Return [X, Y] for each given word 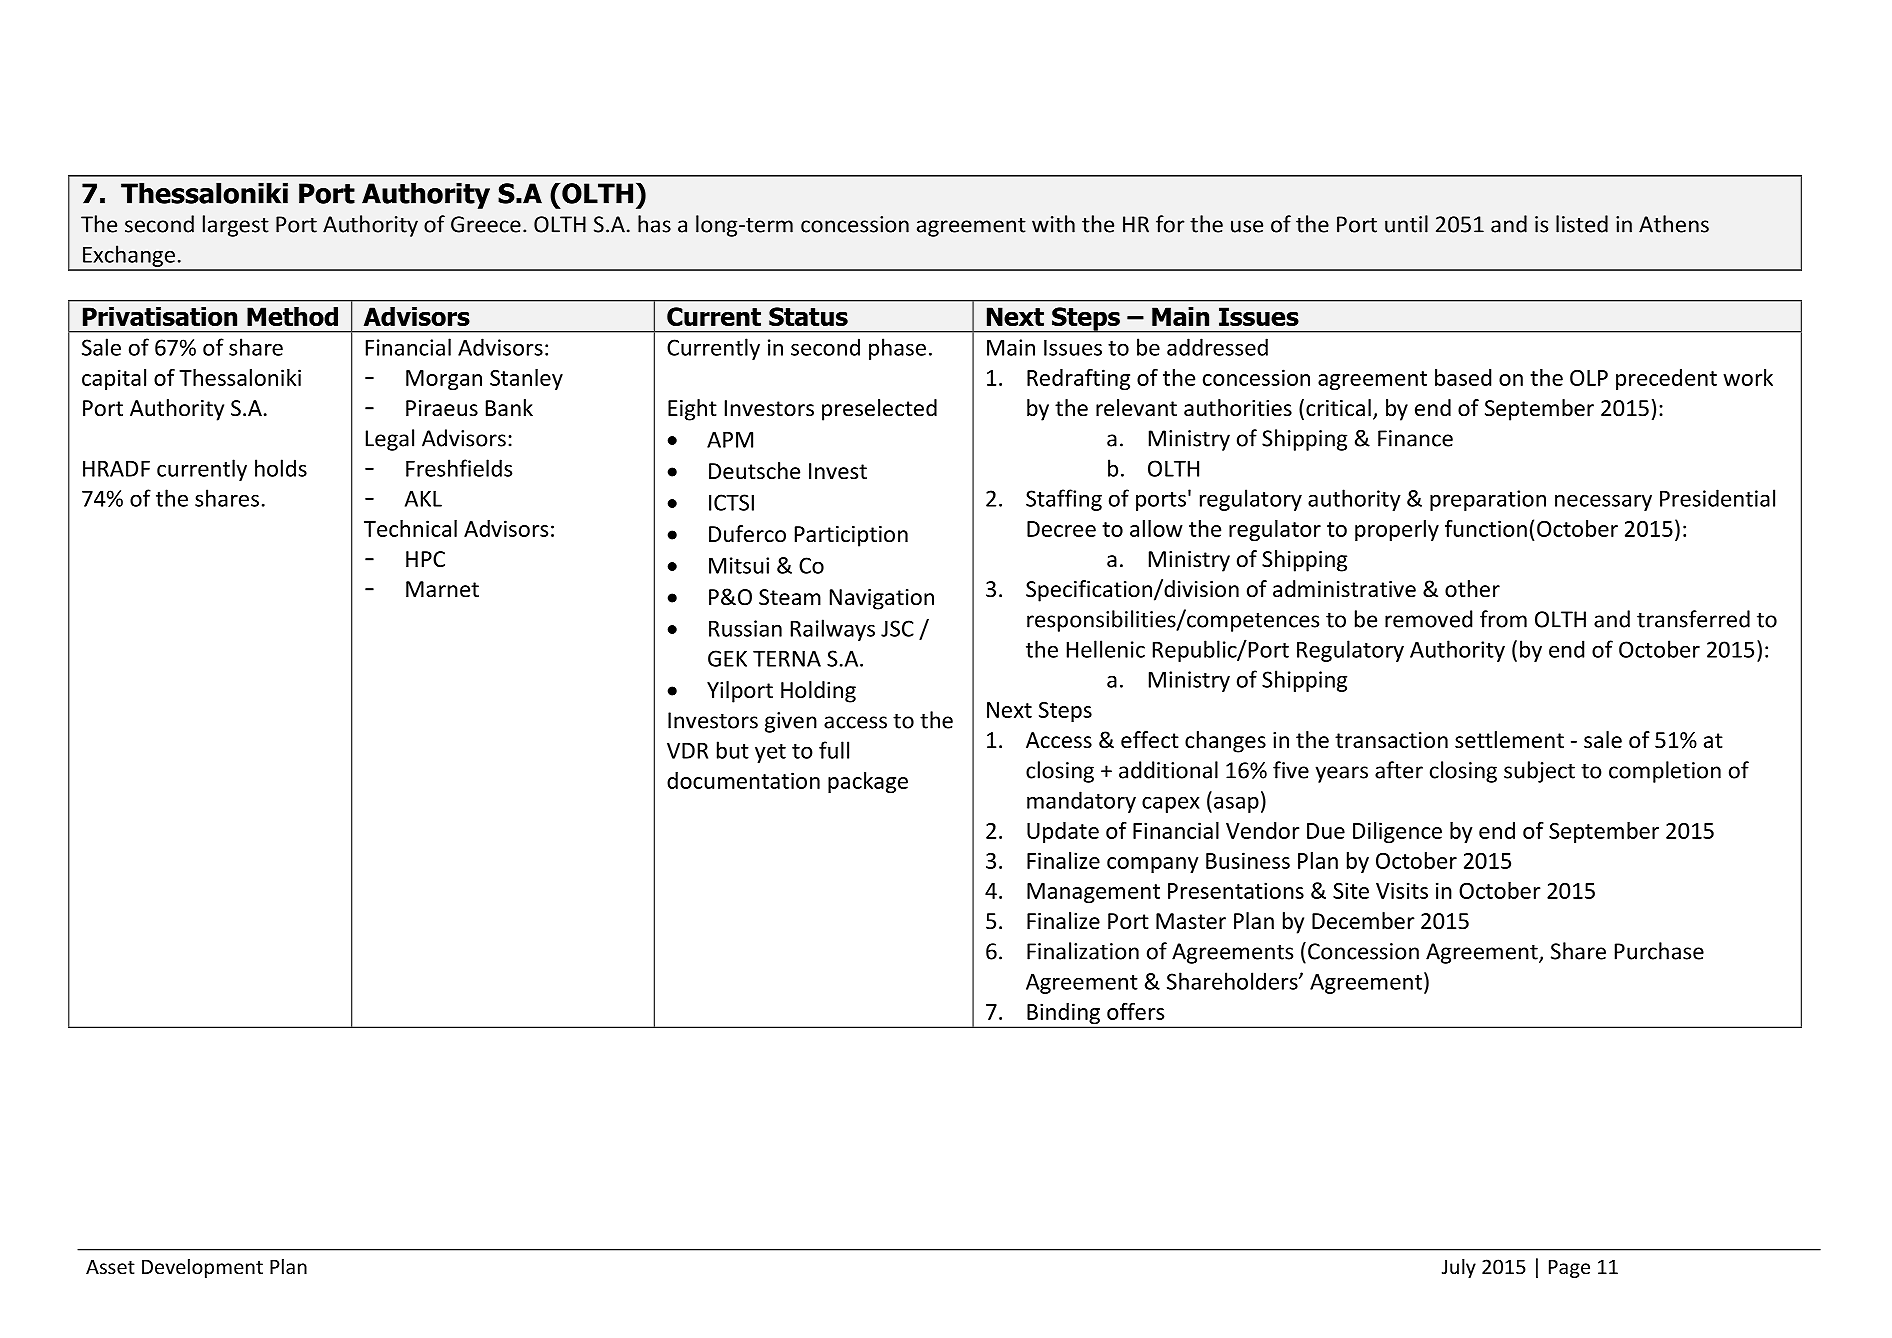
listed [1582, 224]
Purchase [1659, 951]
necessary [1603, 502]
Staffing [1064, 500]
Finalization [1083, 951]
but [733, 750]
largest [236, 226]
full [834, 750]
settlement [1509, 740]
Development [202, 1268]
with [1053, 224]
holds [281, 468]
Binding [1063, 1015]
